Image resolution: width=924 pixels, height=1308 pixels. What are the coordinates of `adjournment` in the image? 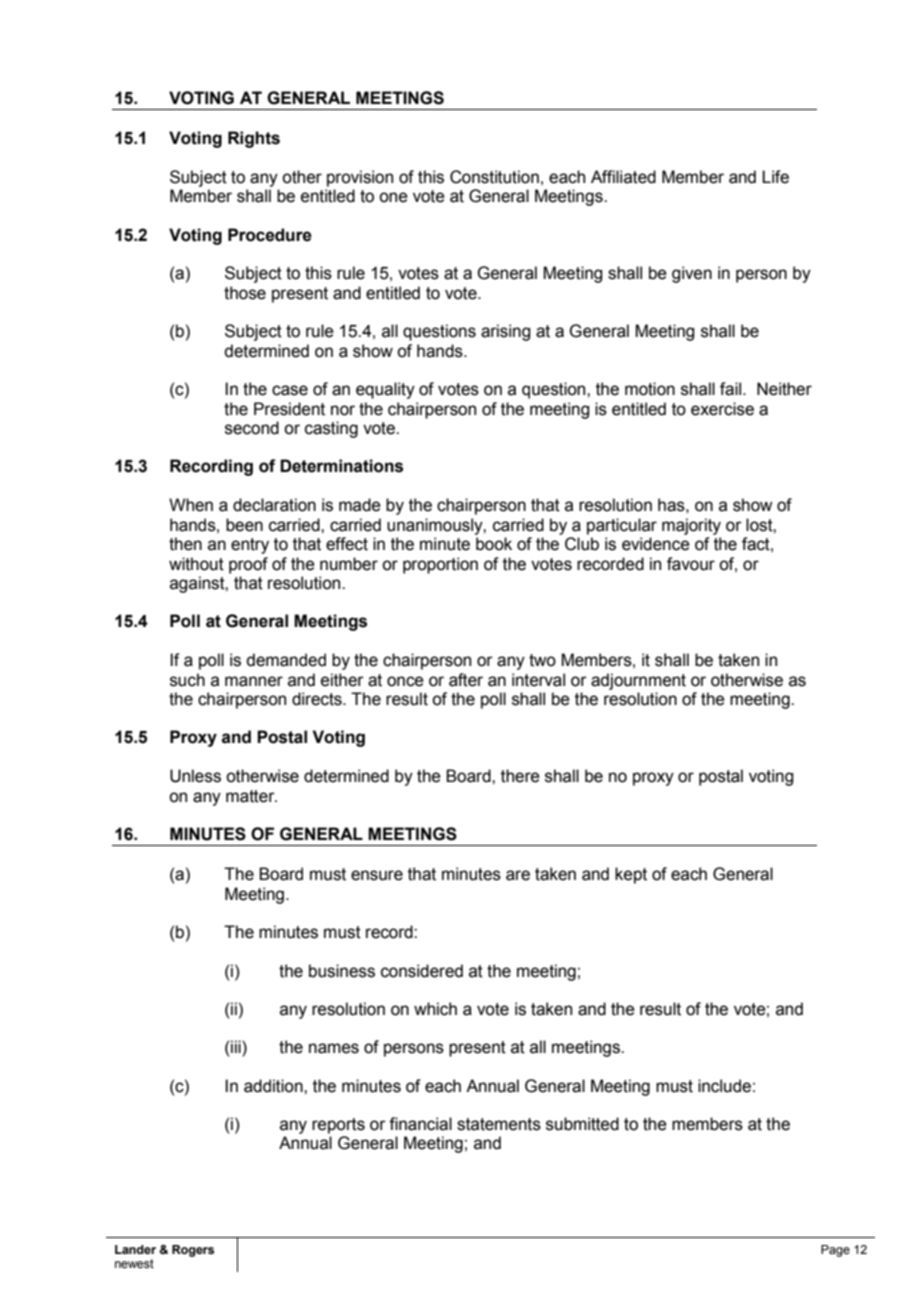 It's located at (638, 681).
